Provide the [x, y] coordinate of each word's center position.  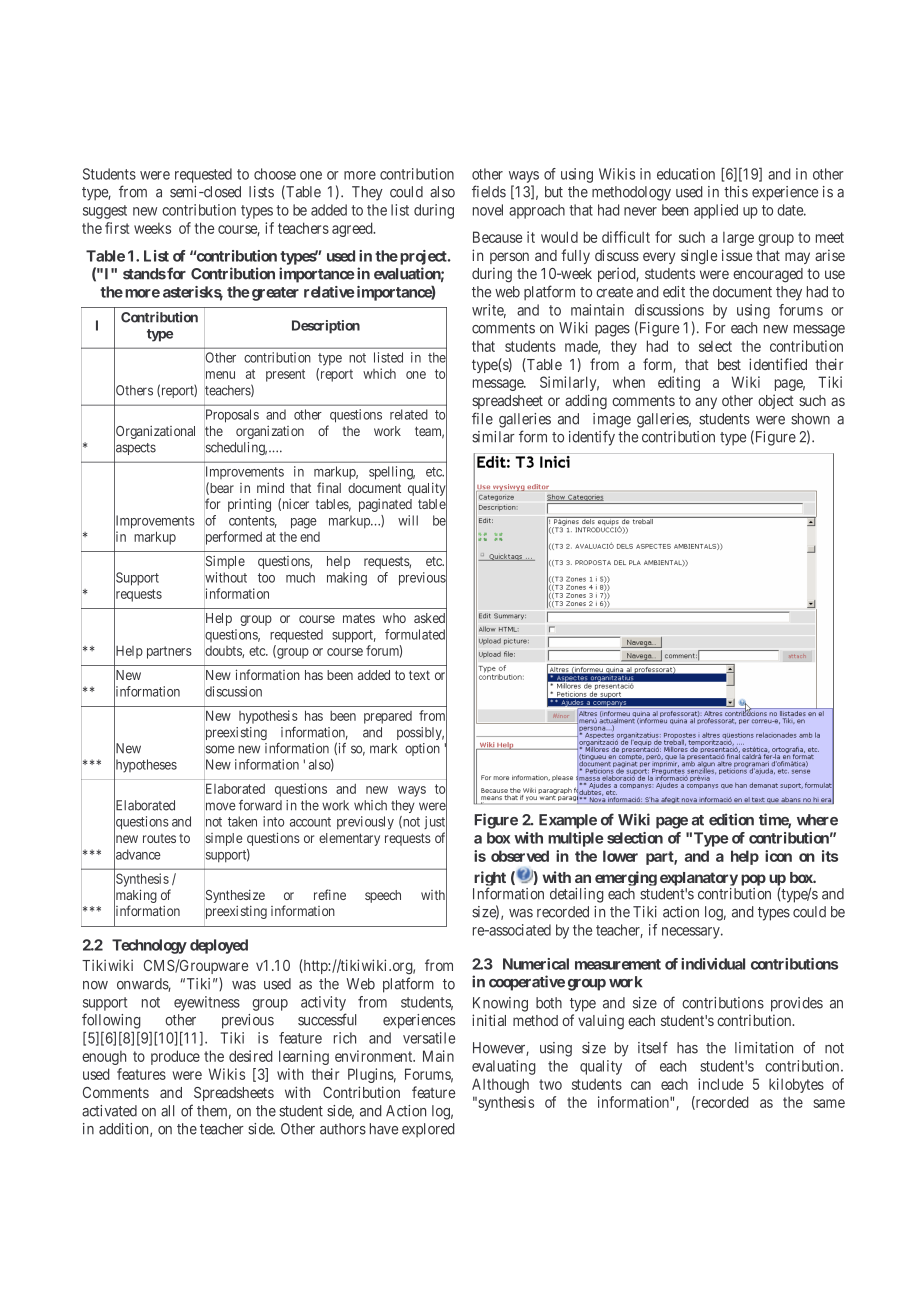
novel [488, 210]
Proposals [231, 416]
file [482, 418]
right [489, 880]
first [117, 228]
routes [159, 838]
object [776, 401]
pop [753, 881]
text [419, 675]
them [214, 1112]
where [817, 820]
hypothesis [268, 717]
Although [500, 1085]
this [736, 192]
